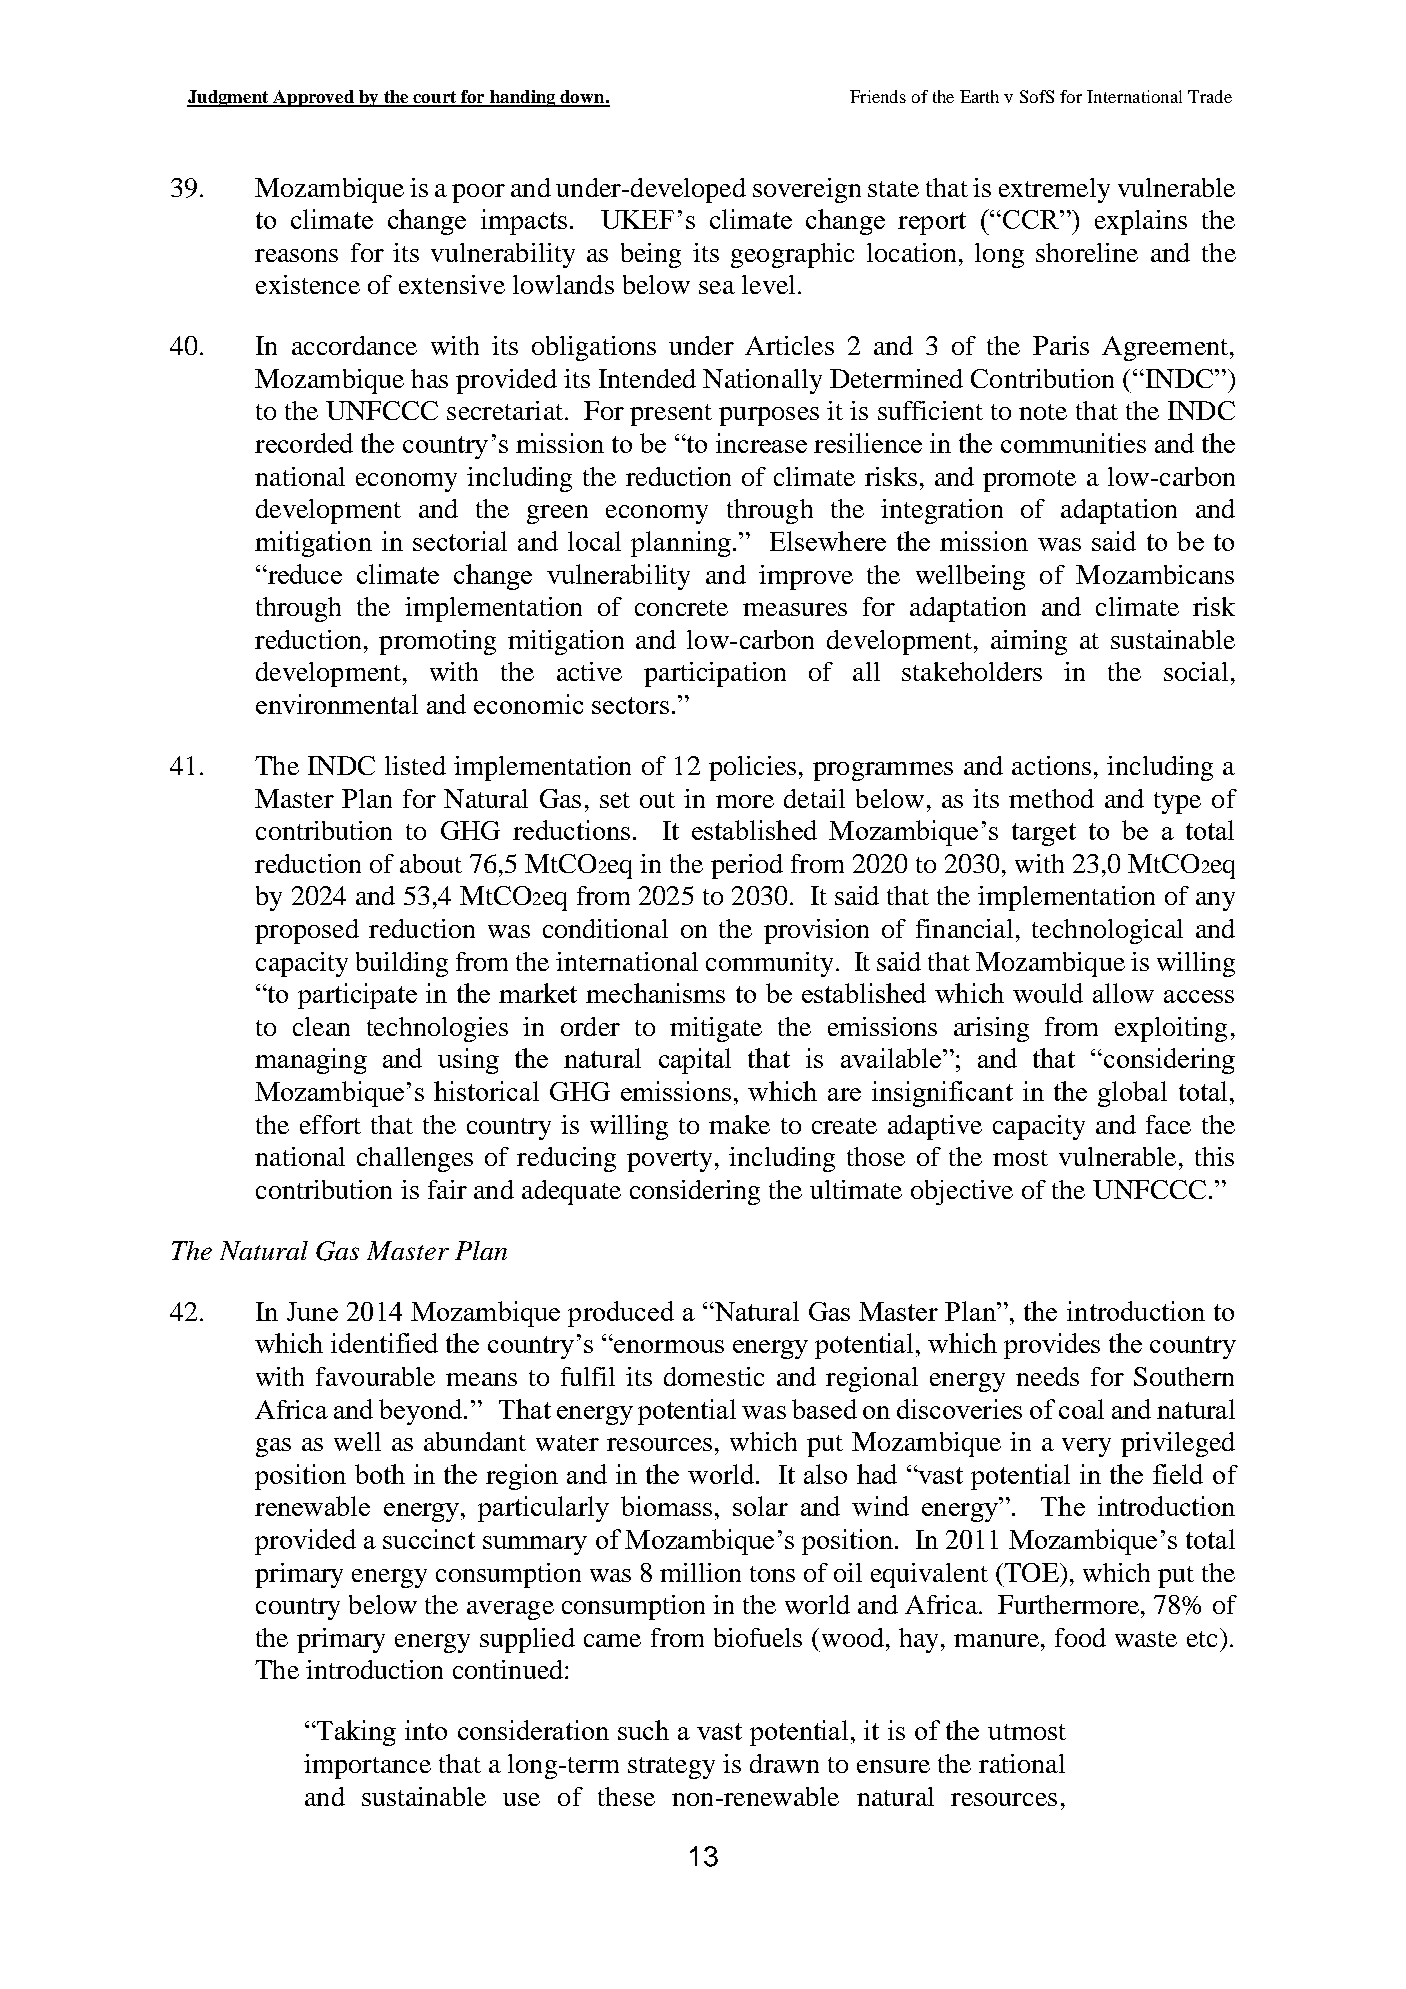 The image size is (1406, 1989). Describe the element at coordinates (807, 190) in the image. I see `sovereign` at that location.
